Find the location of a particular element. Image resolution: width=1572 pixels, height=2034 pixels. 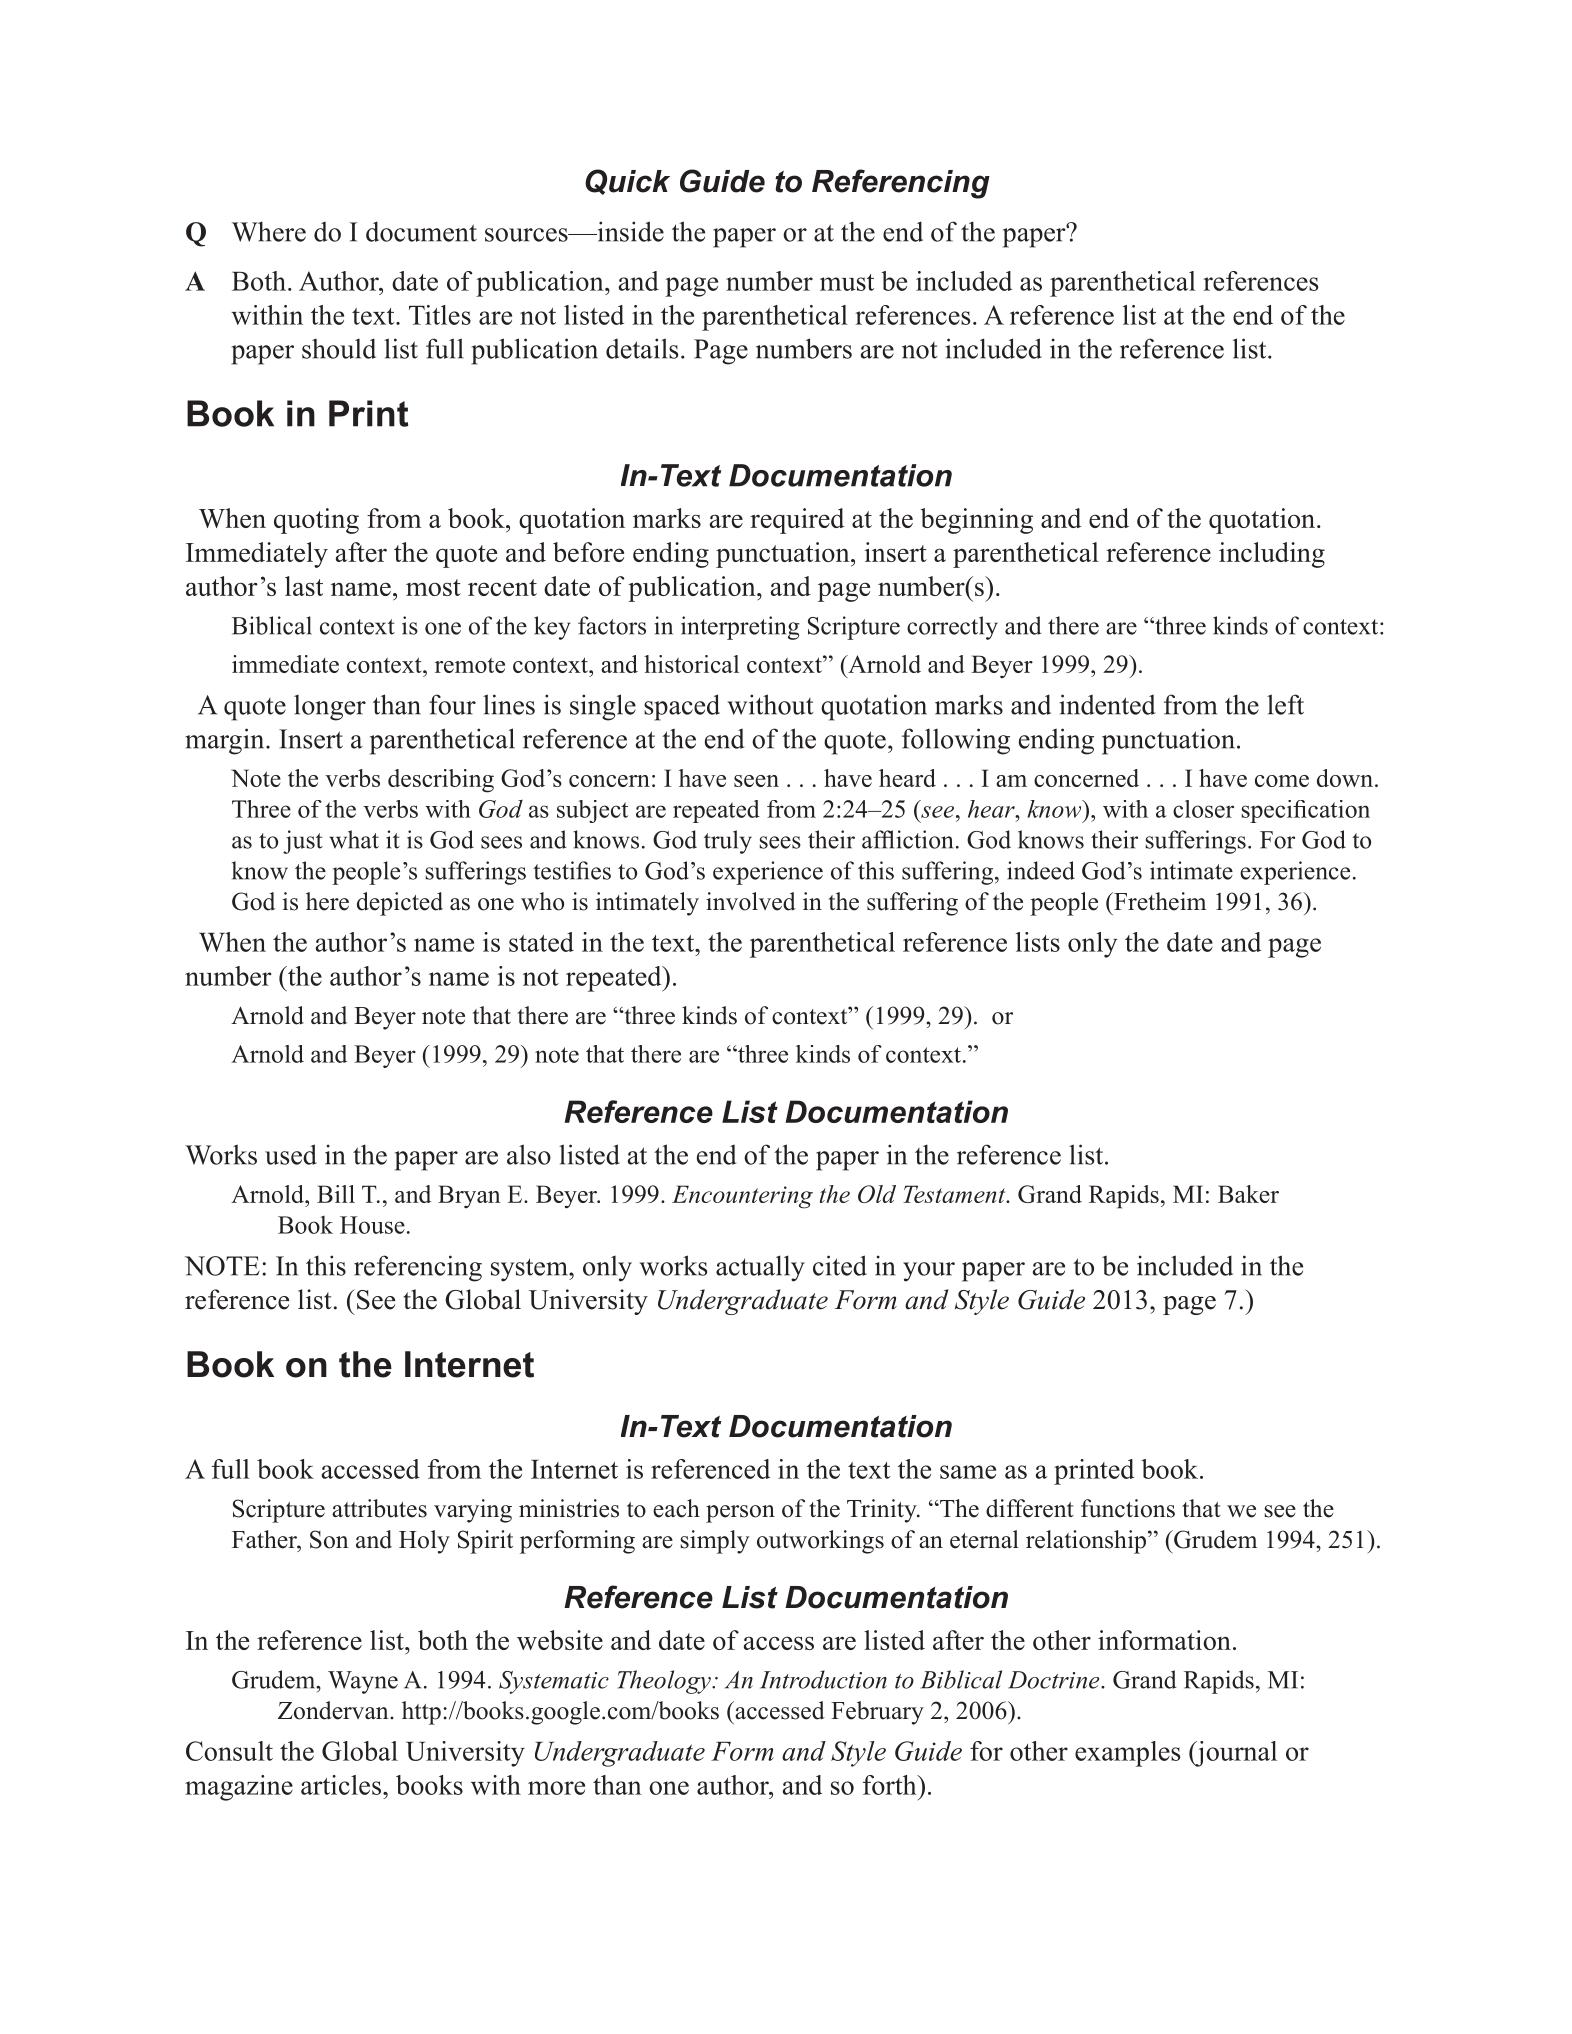

House is located at coordinates (372, 1225).
